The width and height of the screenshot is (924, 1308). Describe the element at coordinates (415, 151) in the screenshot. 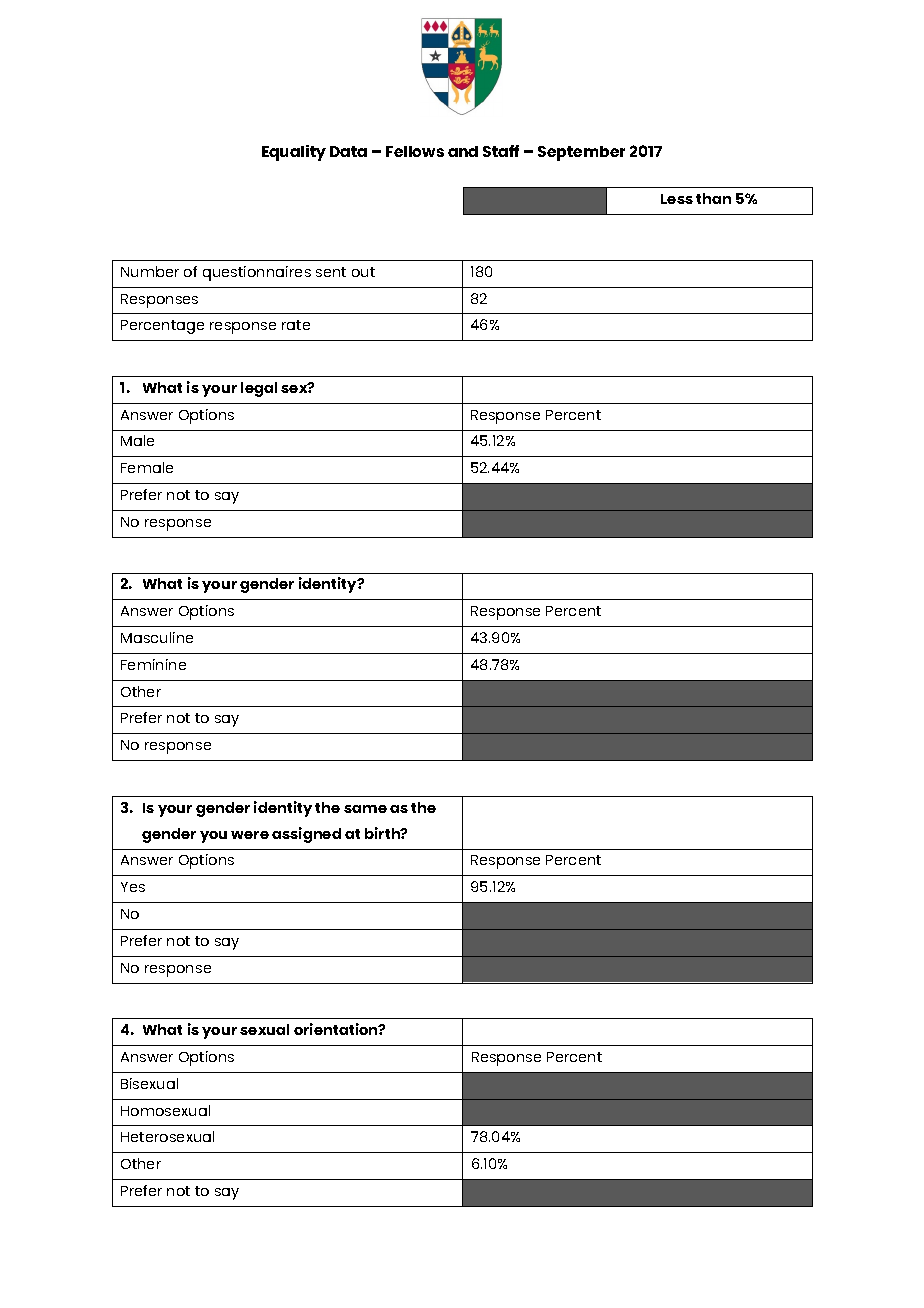

I see `Fellows` at that location.
